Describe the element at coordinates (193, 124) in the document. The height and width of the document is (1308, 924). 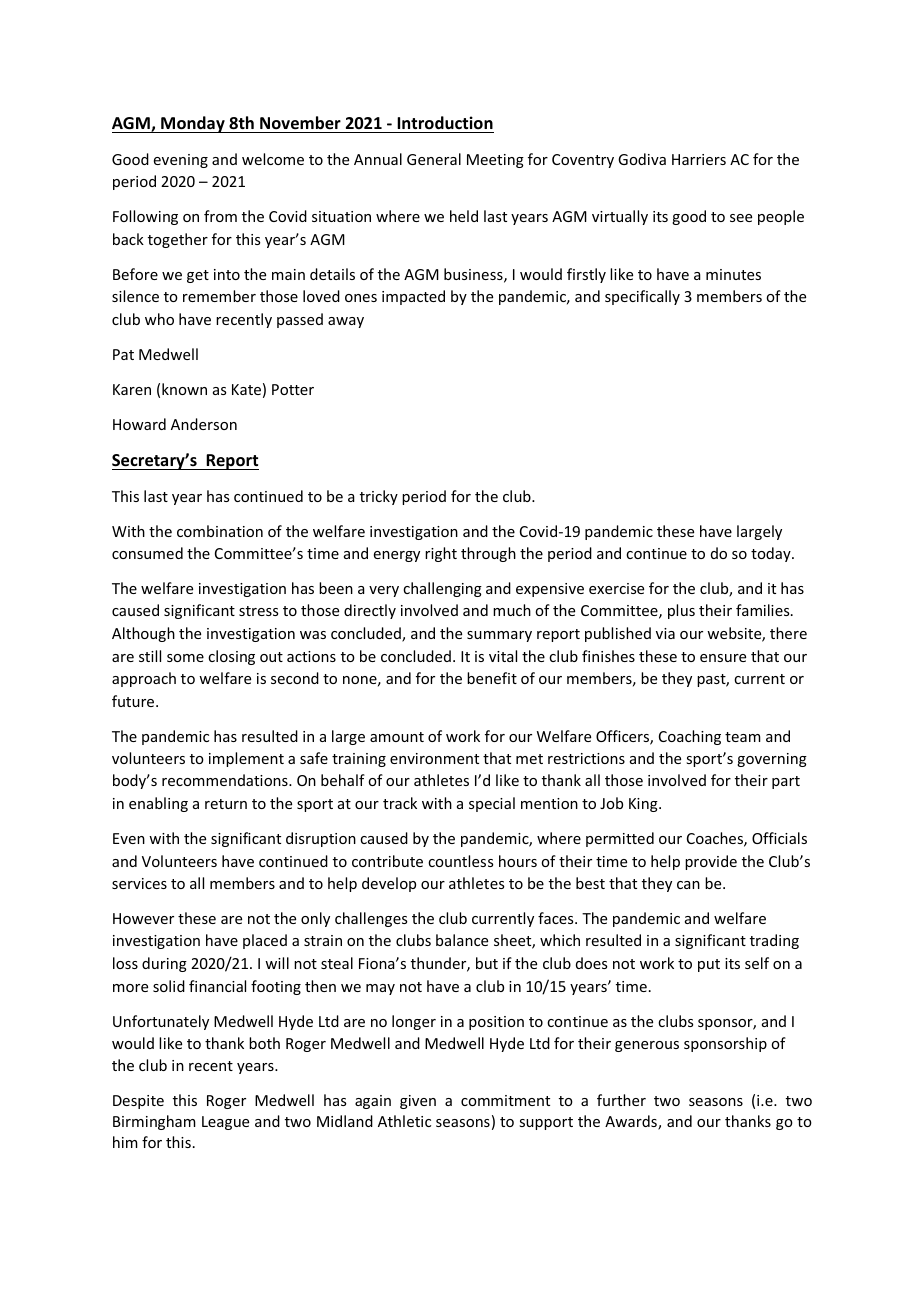
I see `Monday` at that location.
